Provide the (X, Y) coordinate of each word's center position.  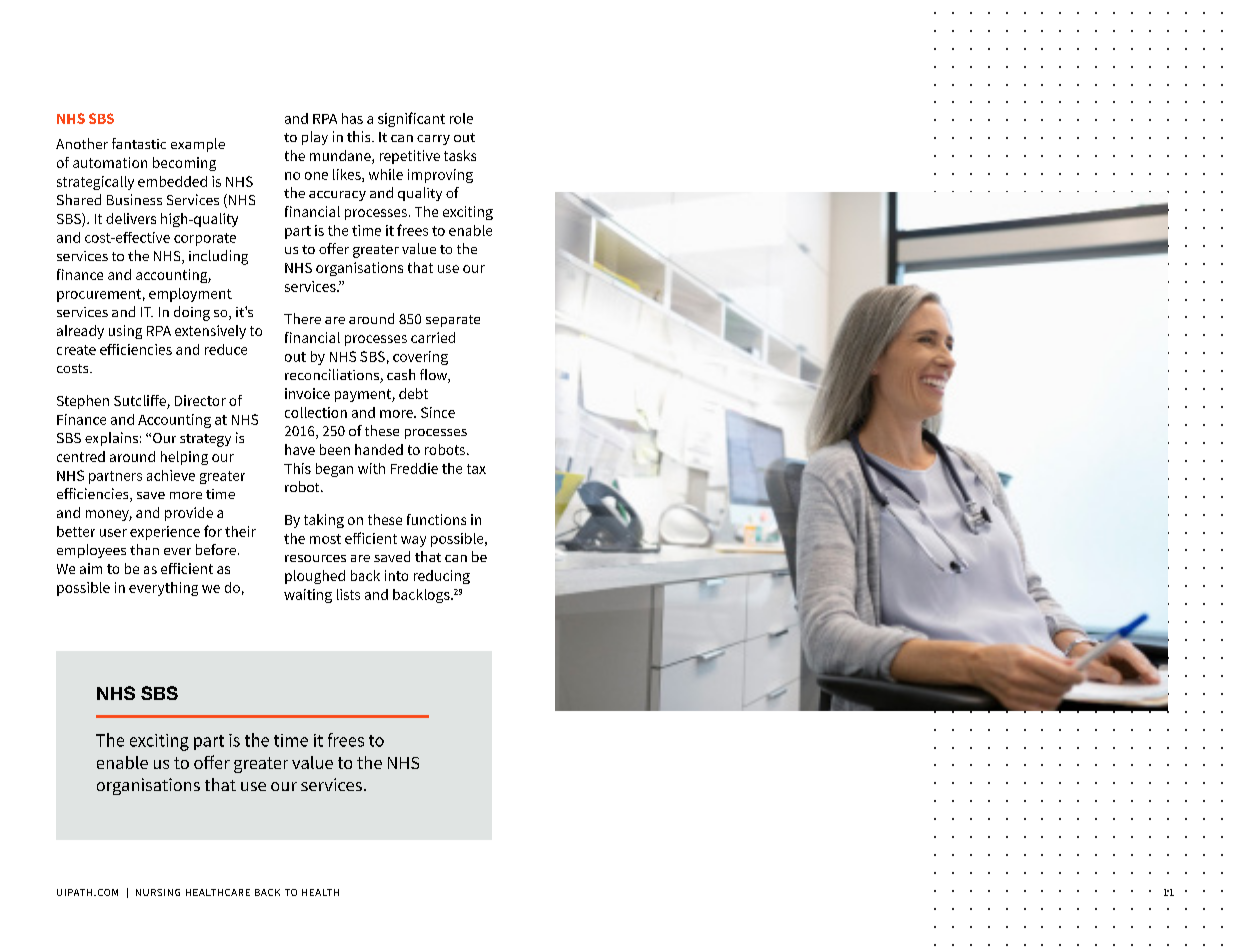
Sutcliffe (141, 402)
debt (413, 393)
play (315, 138)
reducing (442, 577)
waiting (308, 596)
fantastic (139, 143)
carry (433, 140)
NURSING (158, 892)
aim (91, 568)
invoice (307, 393)
